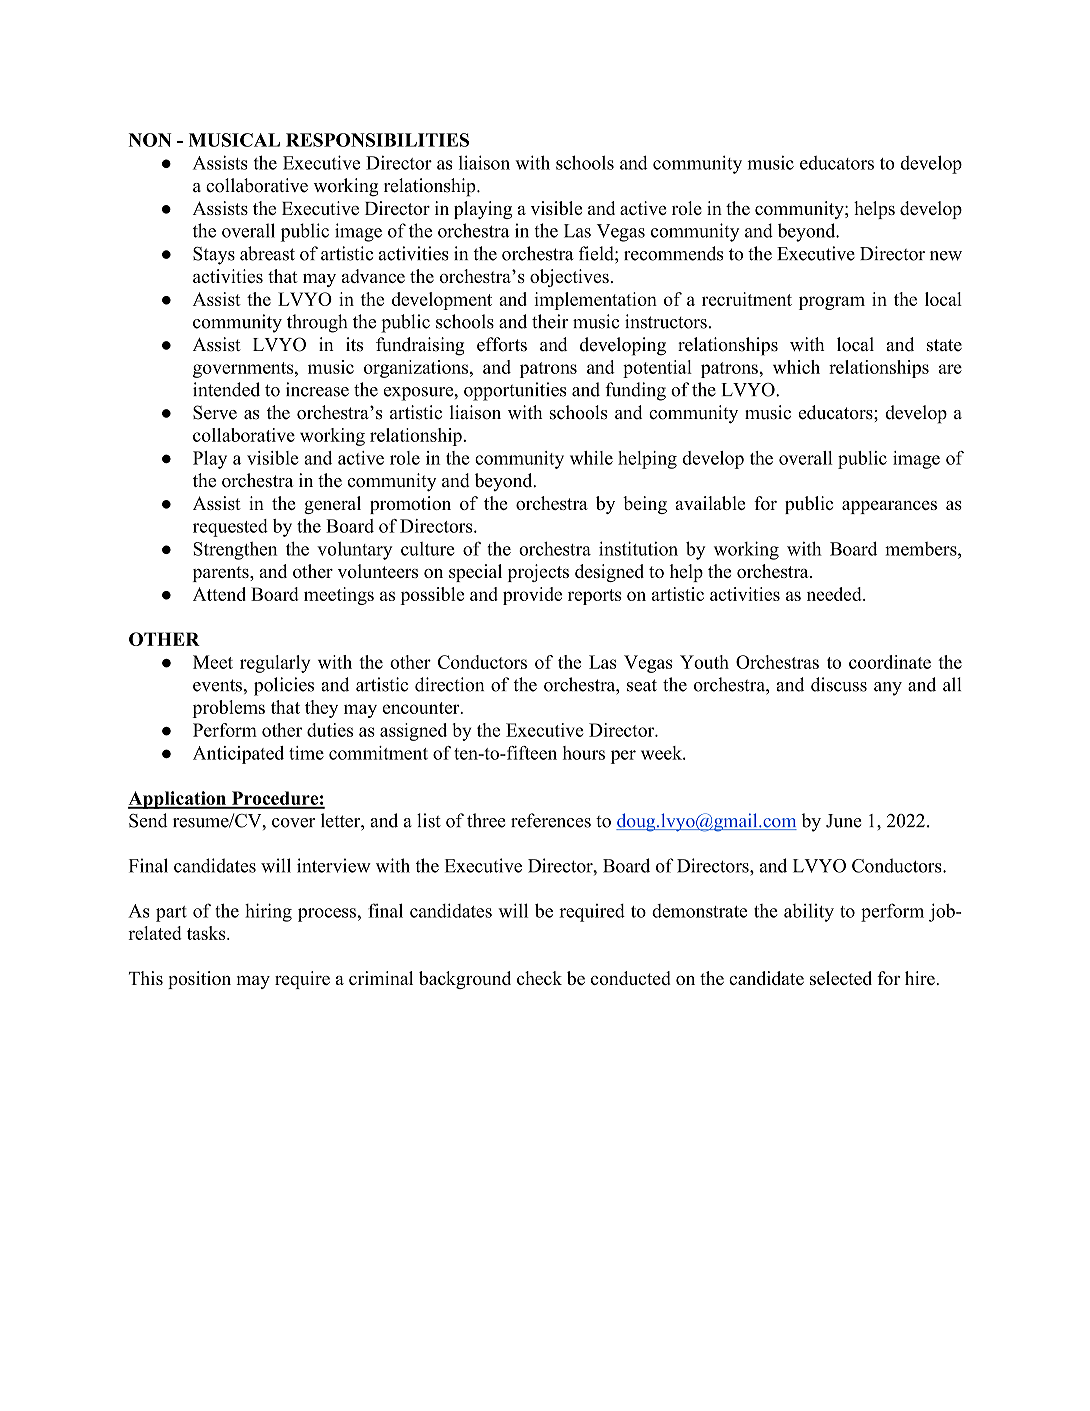 This image has height=1411, width=1090. Describe the element at coordinates (591, 458) in the image. I see `while` at that location.
